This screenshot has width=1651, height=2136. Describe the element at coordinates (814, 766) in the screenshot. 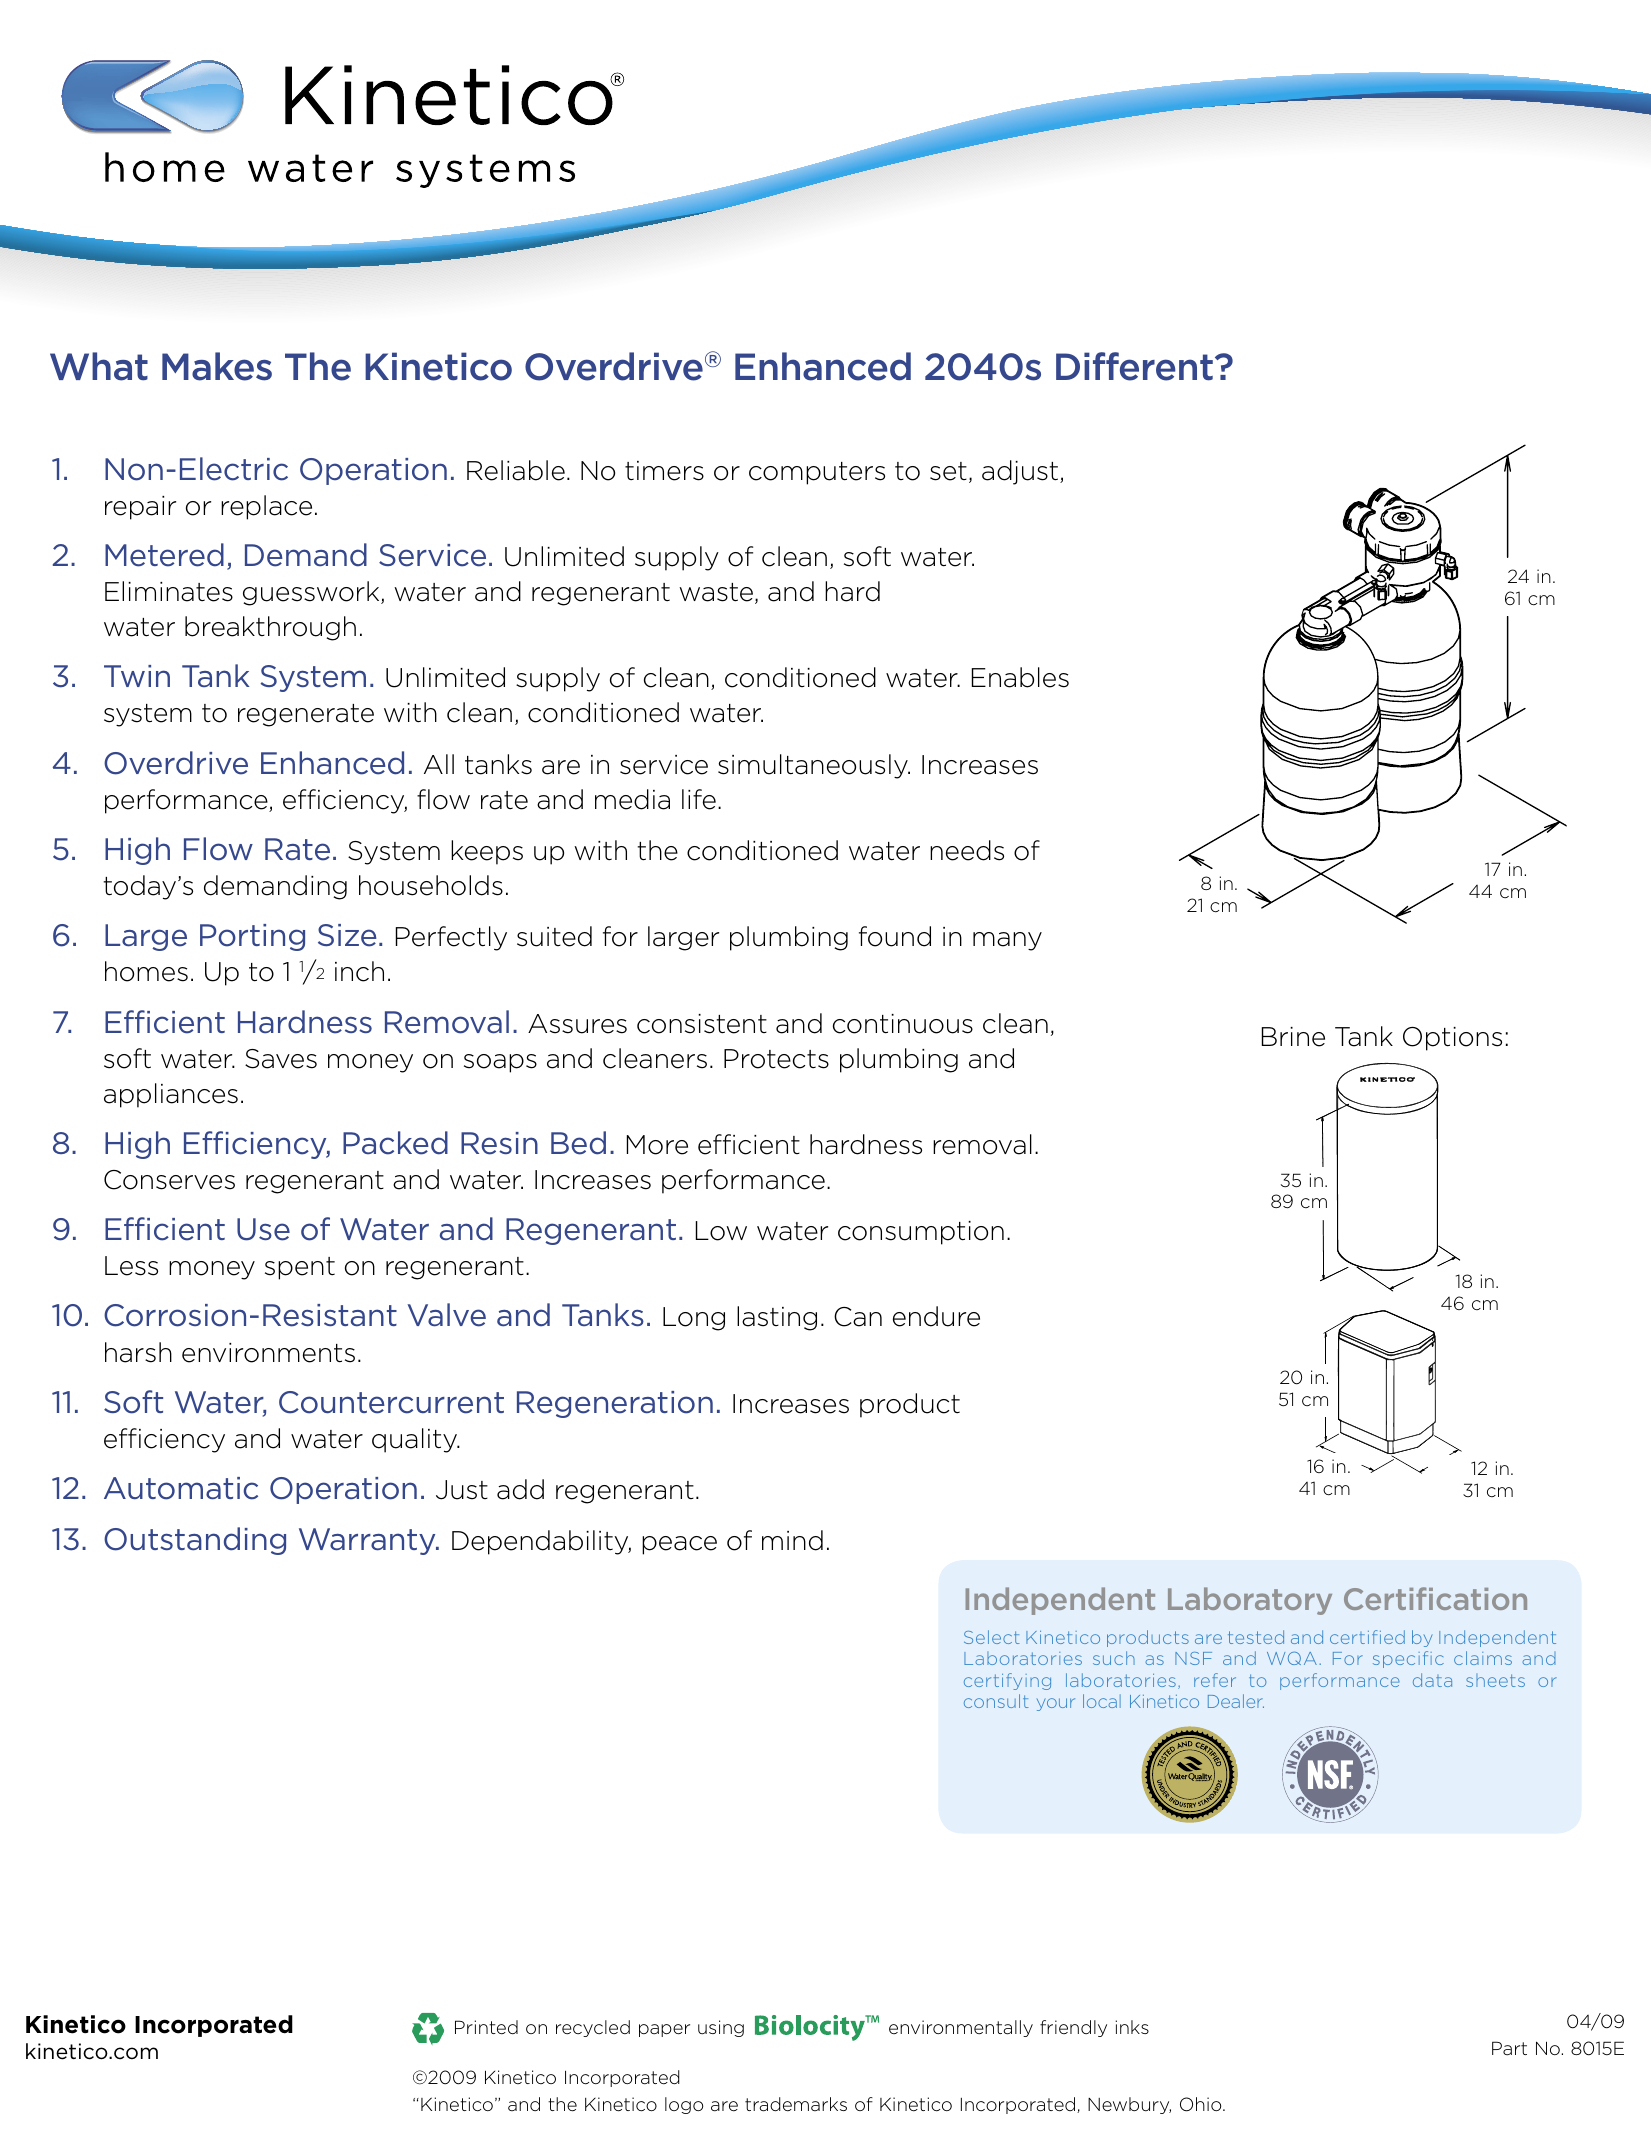

I see `simultaneously` at that location.
